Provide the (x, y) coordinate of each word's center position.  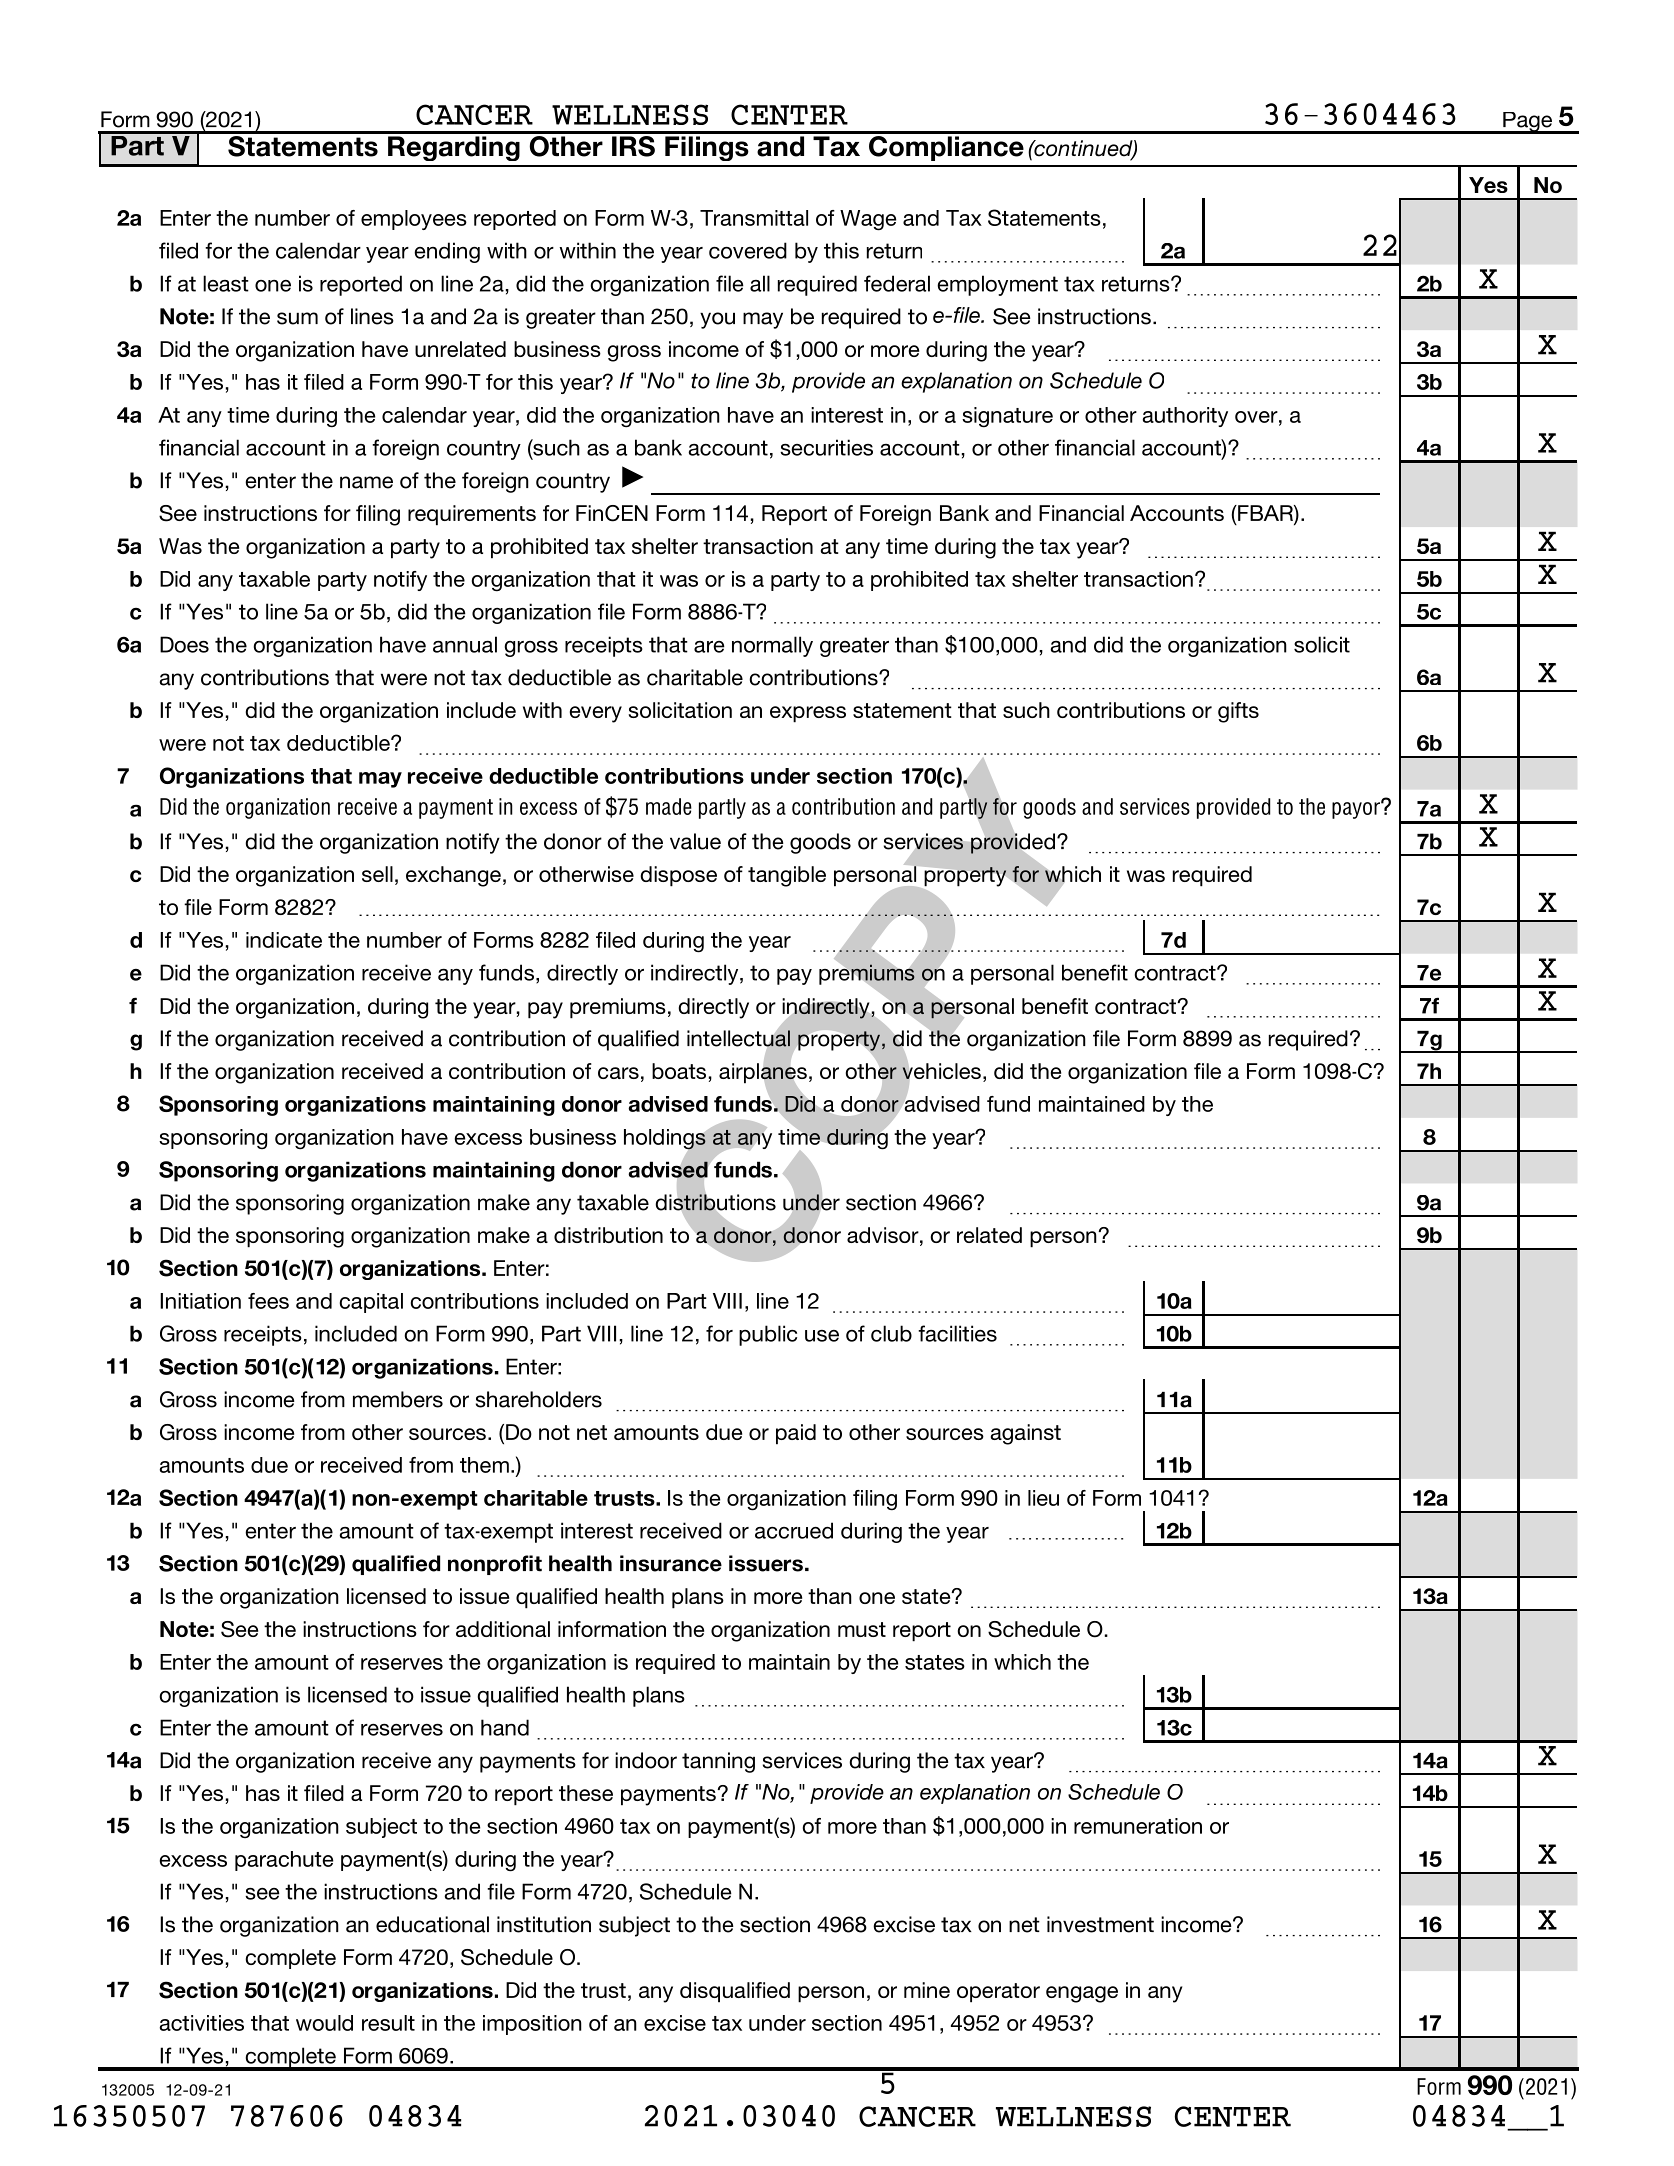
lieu (1043, 1498)
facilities (957, 1333)
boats (679, 1071)
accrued (794, 1530)
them (484, 1465)
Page (1528, 123)
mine (927, 1990)
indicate (284, 940)
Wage (868, 220)
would (324, 2023)
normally (772, 646)
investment (1100, 1924)
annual (465, 644)
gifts (1238, 712)
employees (414, 220)
